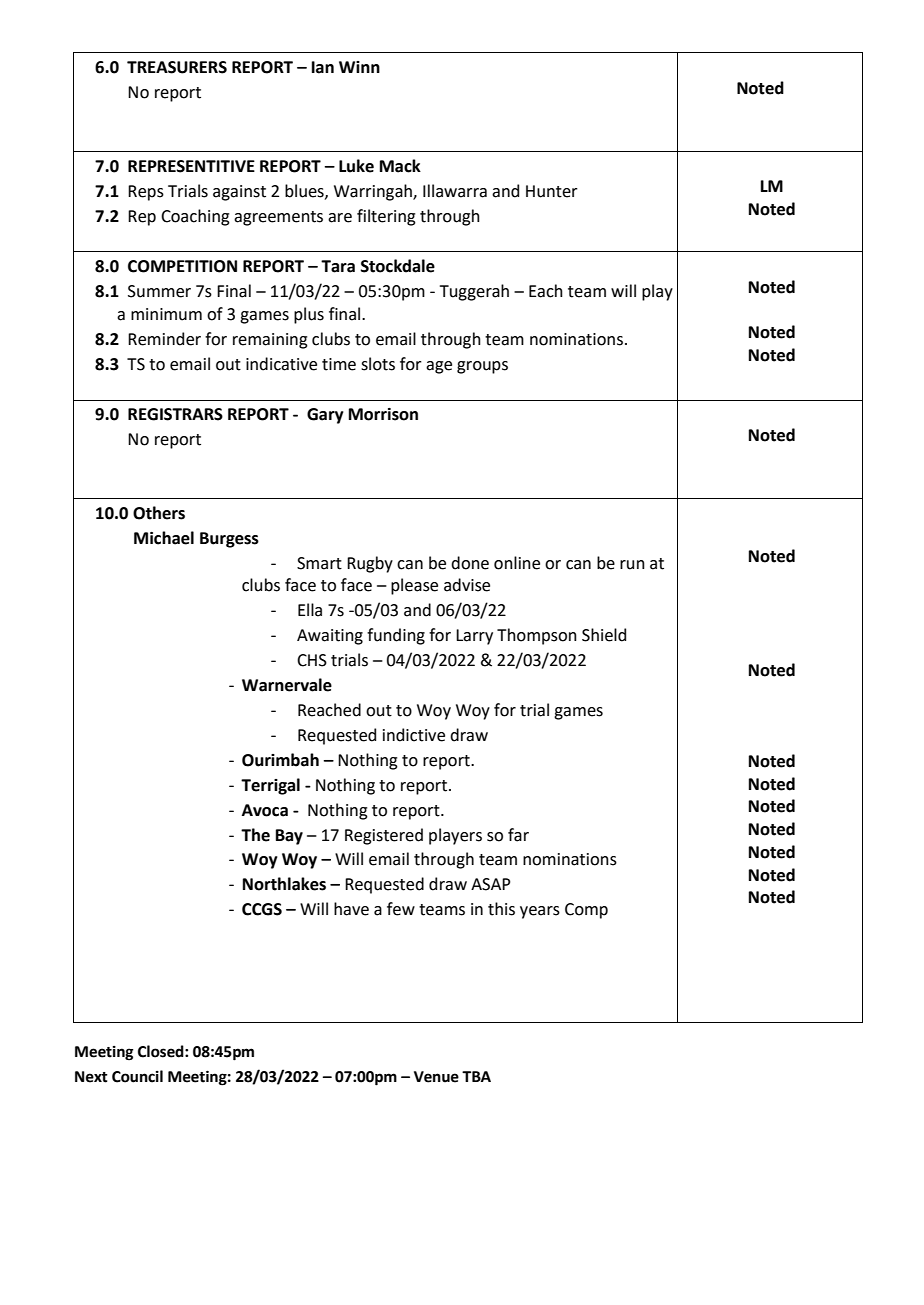 This document has height=1305, width=924. Describe the element at coordinates (359, 67) in the document. I see `Winn` at that location.
